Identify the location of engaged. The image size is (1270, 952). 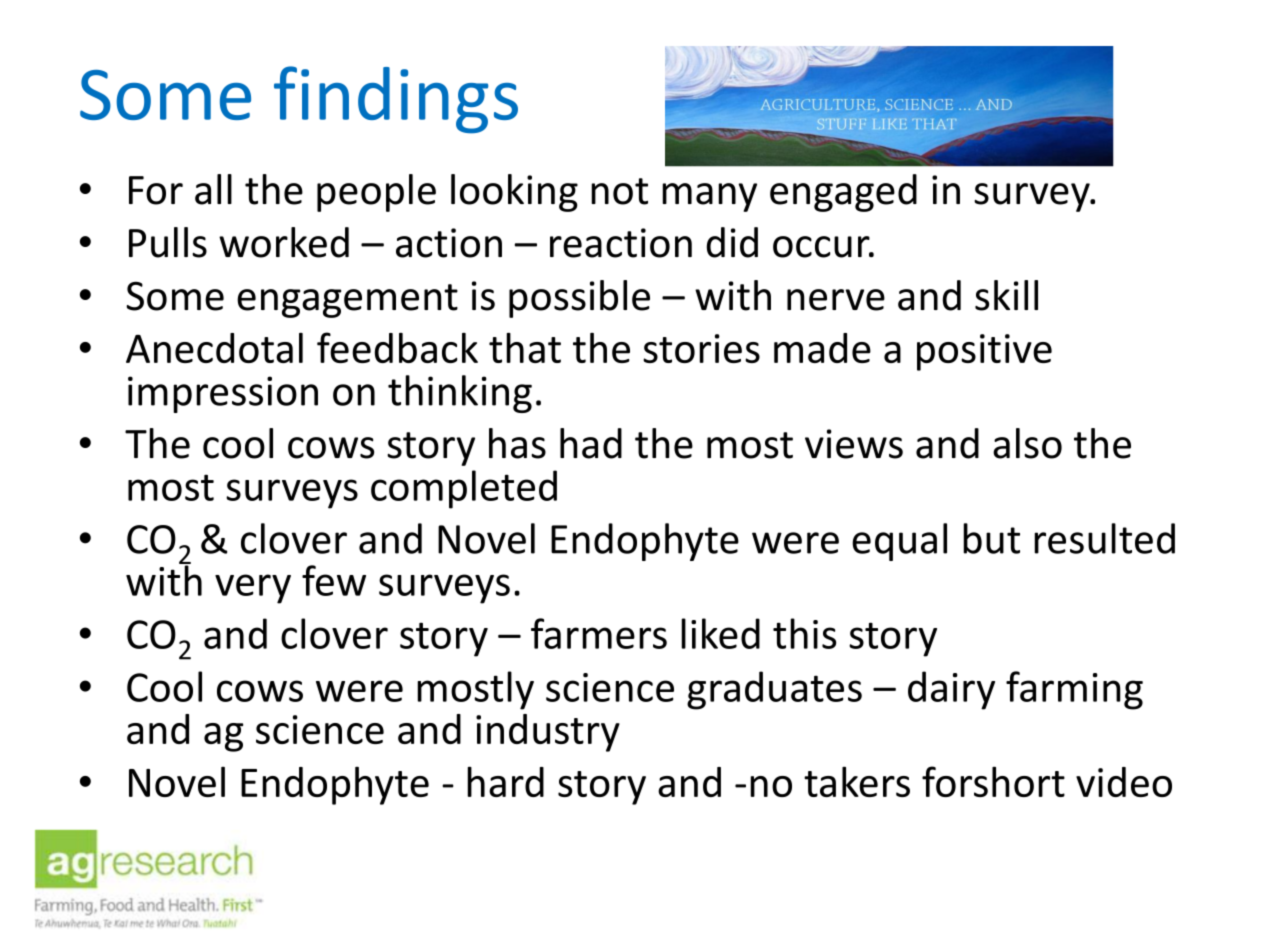
(843, 193).
